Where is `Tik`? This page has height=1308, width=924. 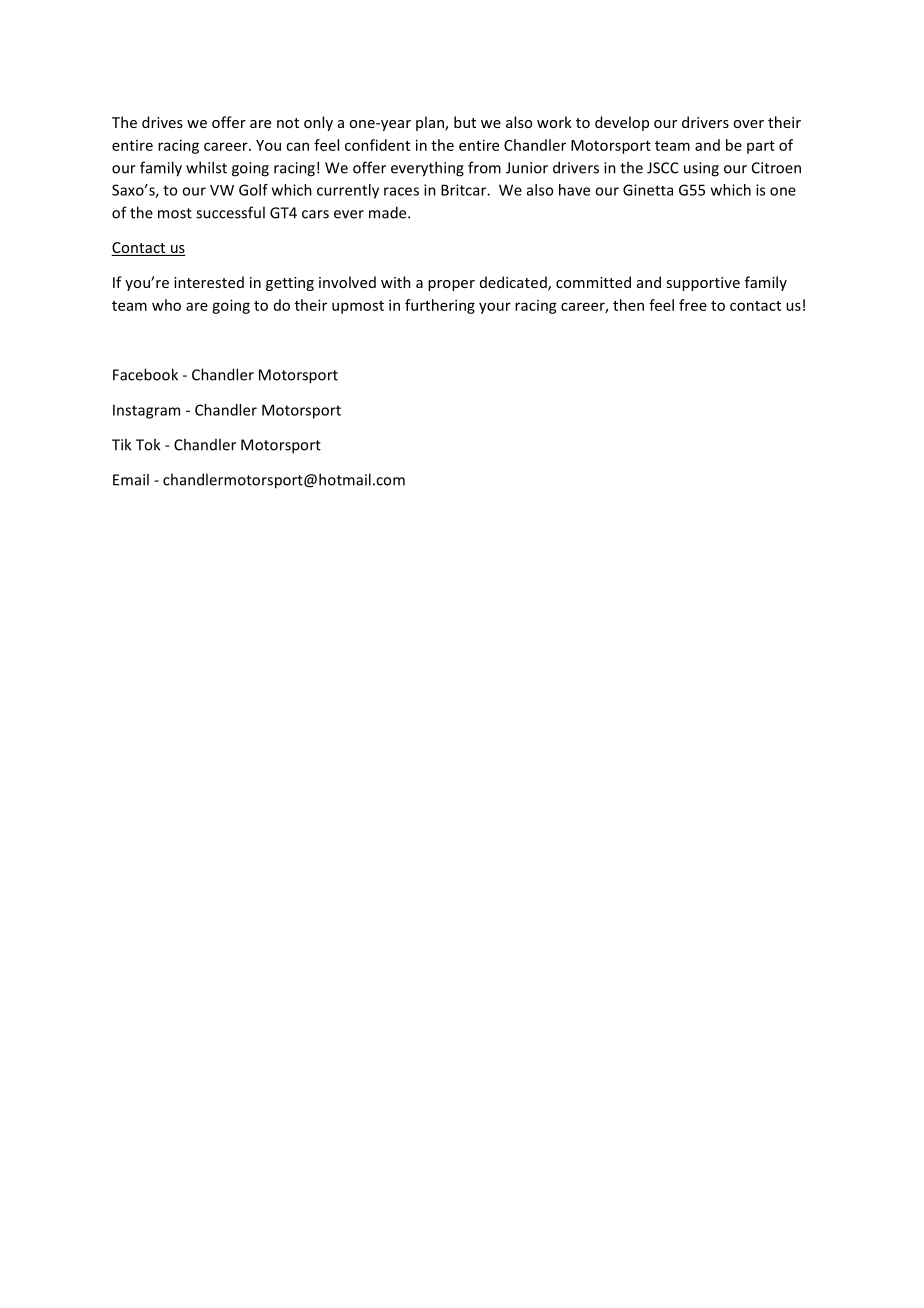
Tik is located at coordinates (121, 444).
